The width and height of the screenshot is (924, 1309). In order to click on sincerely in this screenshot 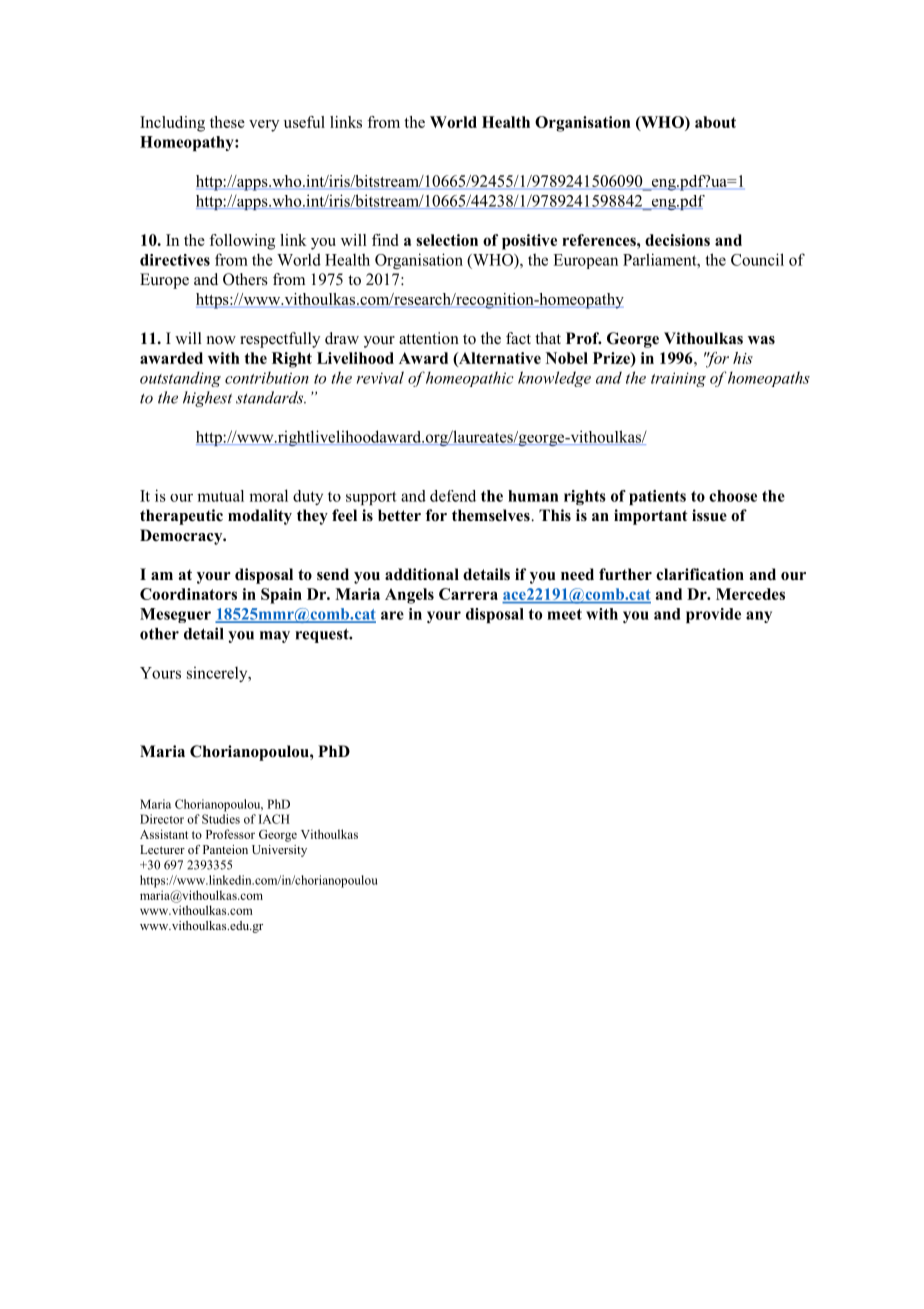, I will do `click(218, 674)`.
